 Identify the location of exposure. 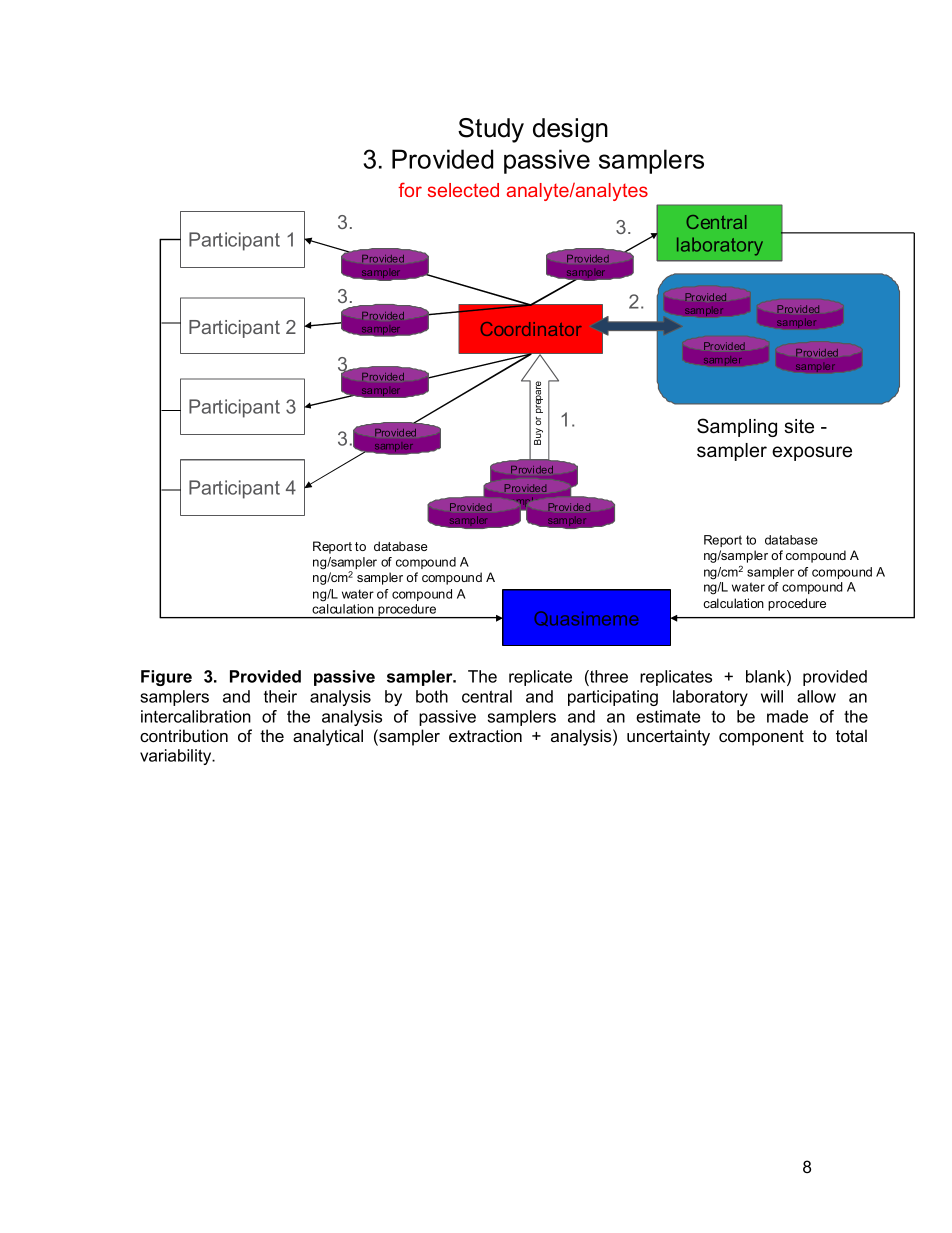
(812, 453).
